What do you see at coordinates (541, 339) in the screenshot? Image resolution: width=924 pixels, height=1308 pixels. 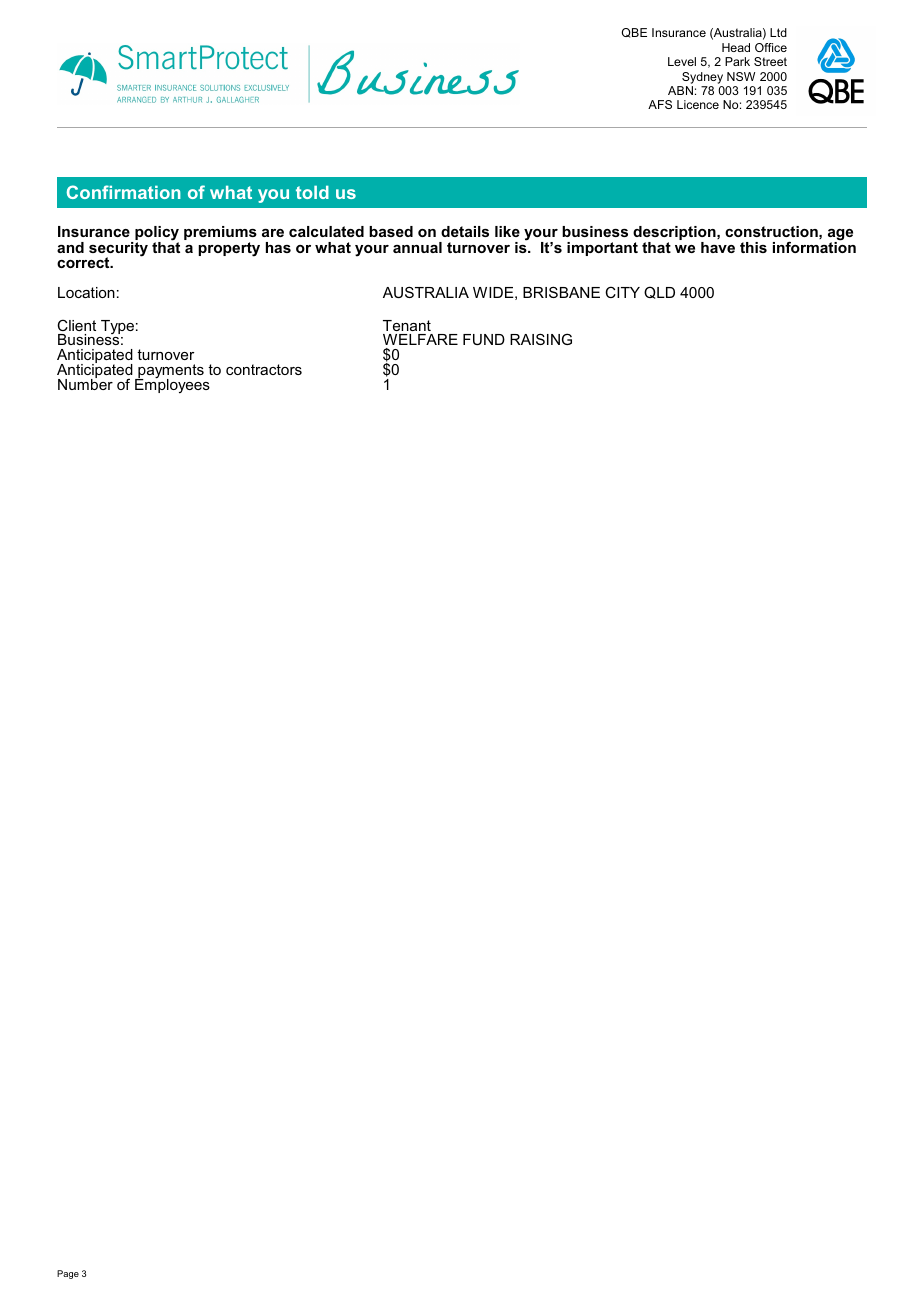 I see `RAISING` at bounding box center [541, 339].
